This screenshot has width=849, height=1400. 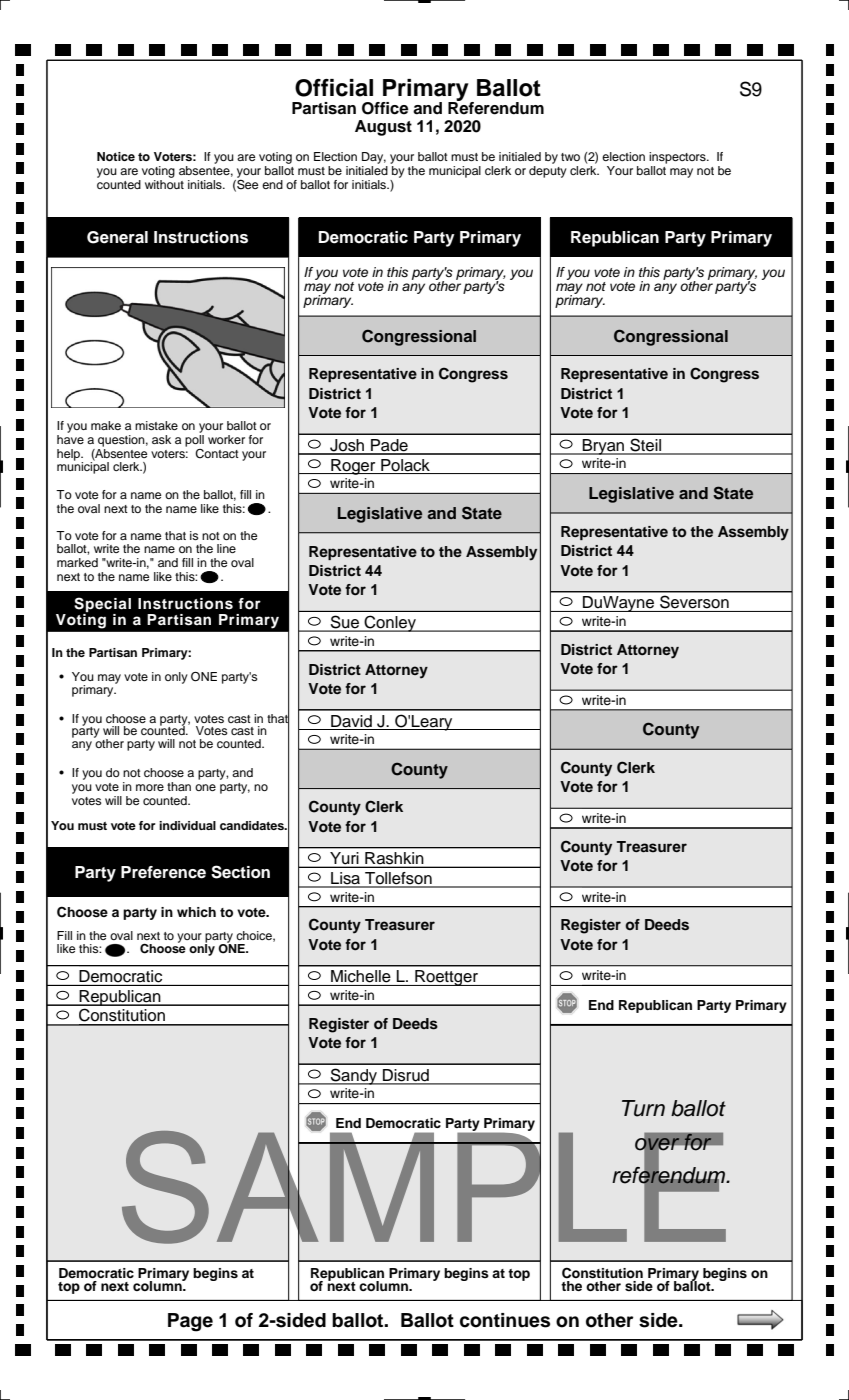 What do you see at coordinates (346, 879) in the screenshot?
I see `Lisa` at bounding box center [346, 879].
